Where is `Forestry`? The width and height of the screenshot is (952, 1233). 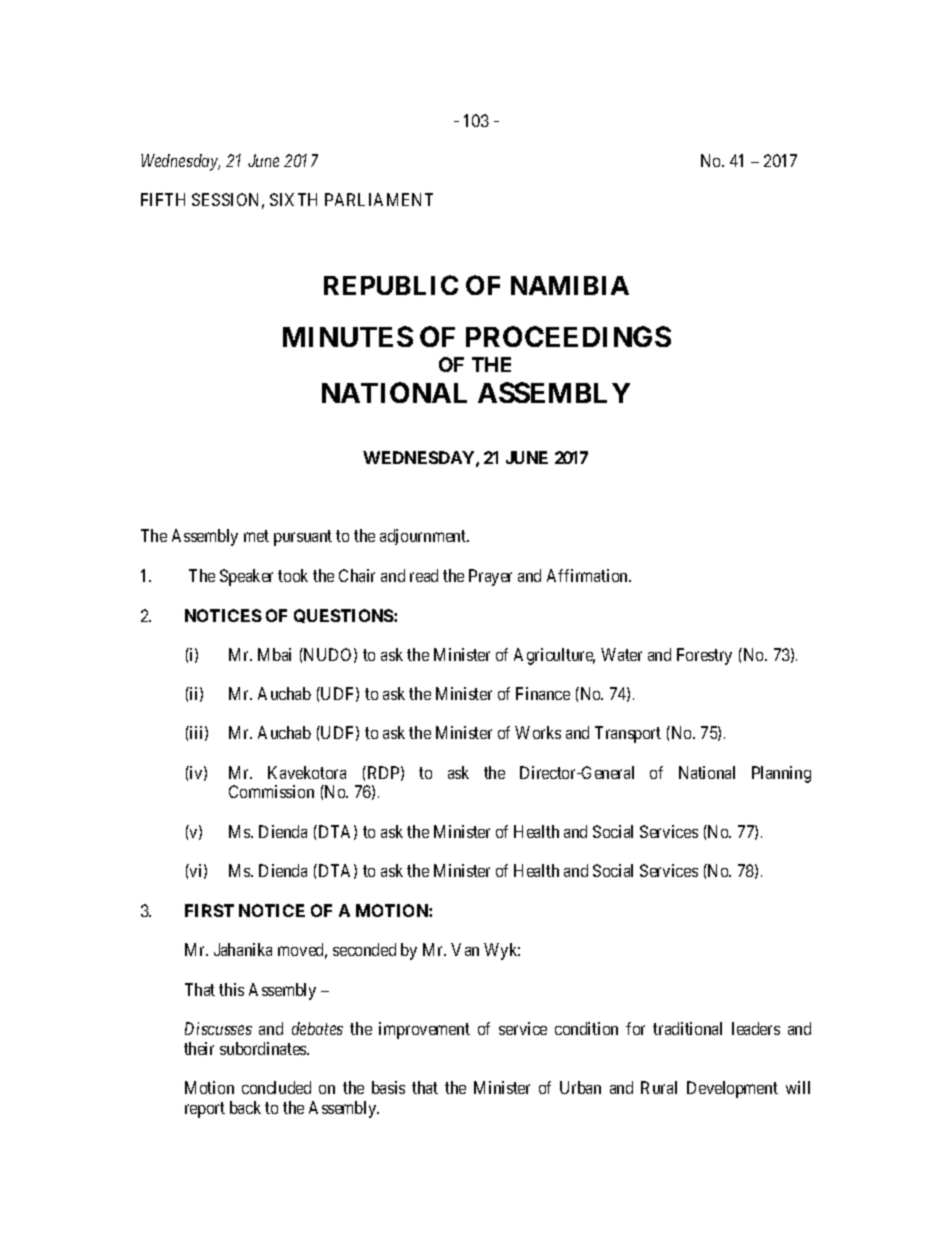
Forestry is located at coordinates (704, 656).
